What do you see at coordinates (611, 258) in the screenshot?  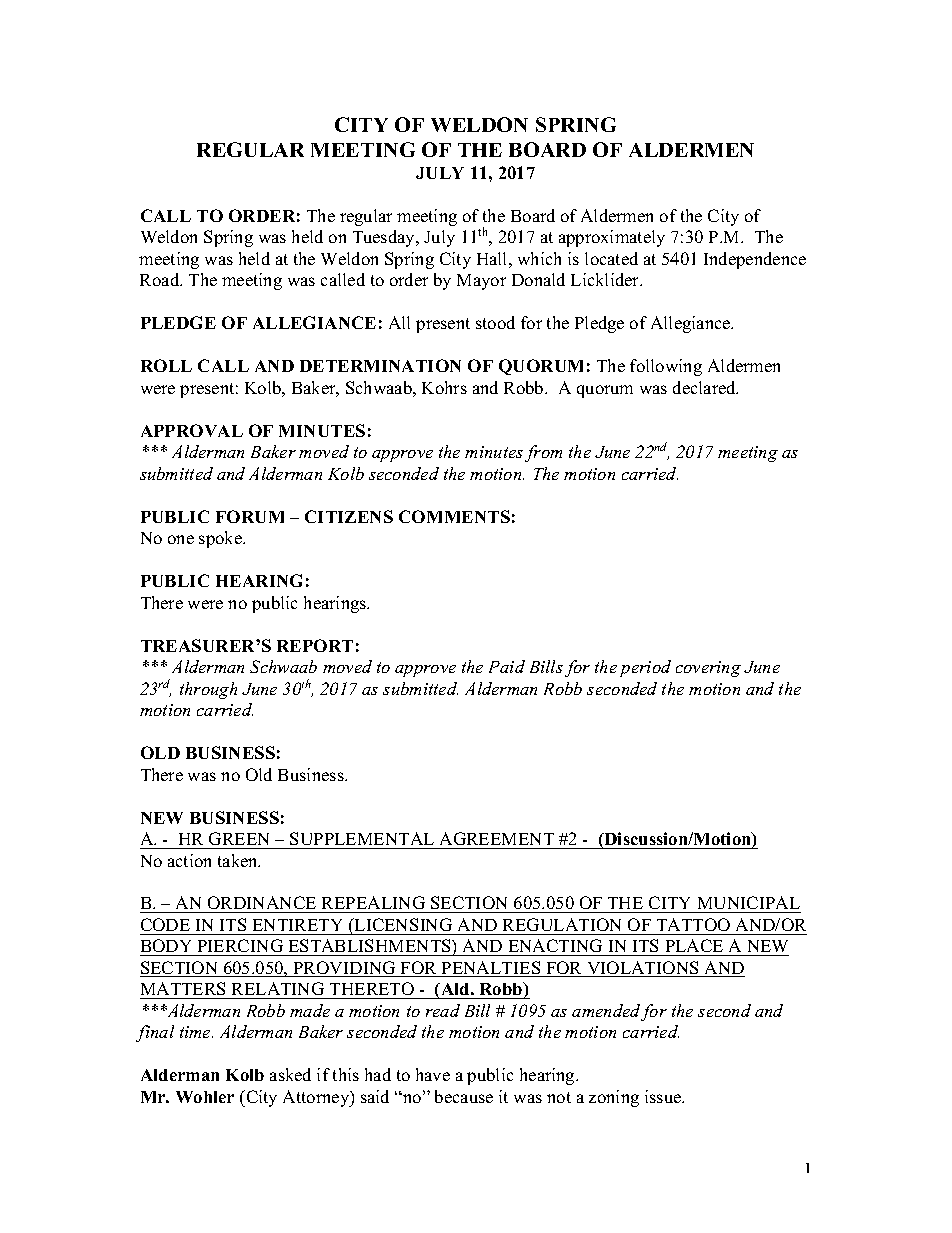 I see `located` at bounding box center [611, 258].
